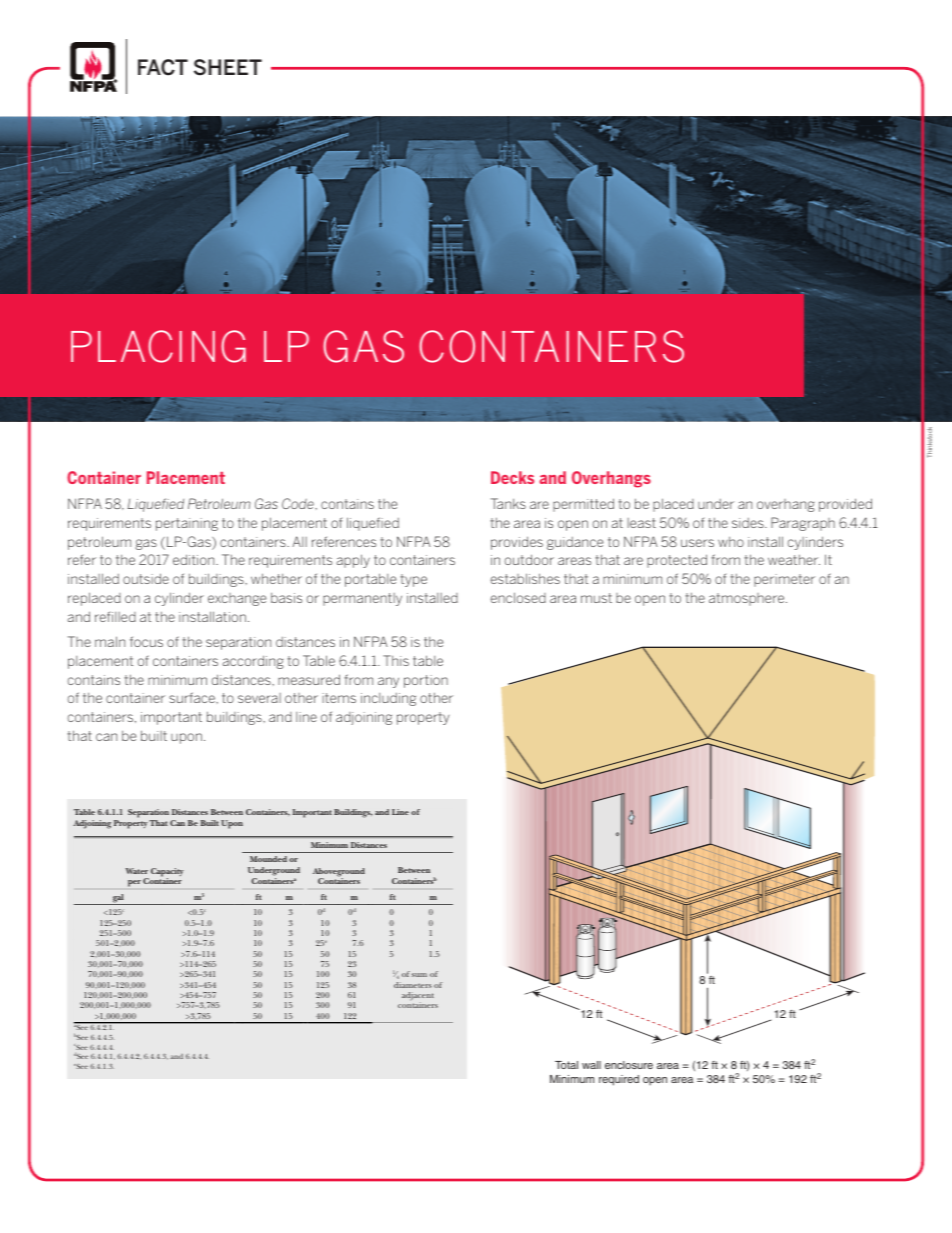 The height and width of the screenshot is (1233, 952). Describe the element at coordinates (228, 67) in the screenshot. I see `SHEET` at that location.
